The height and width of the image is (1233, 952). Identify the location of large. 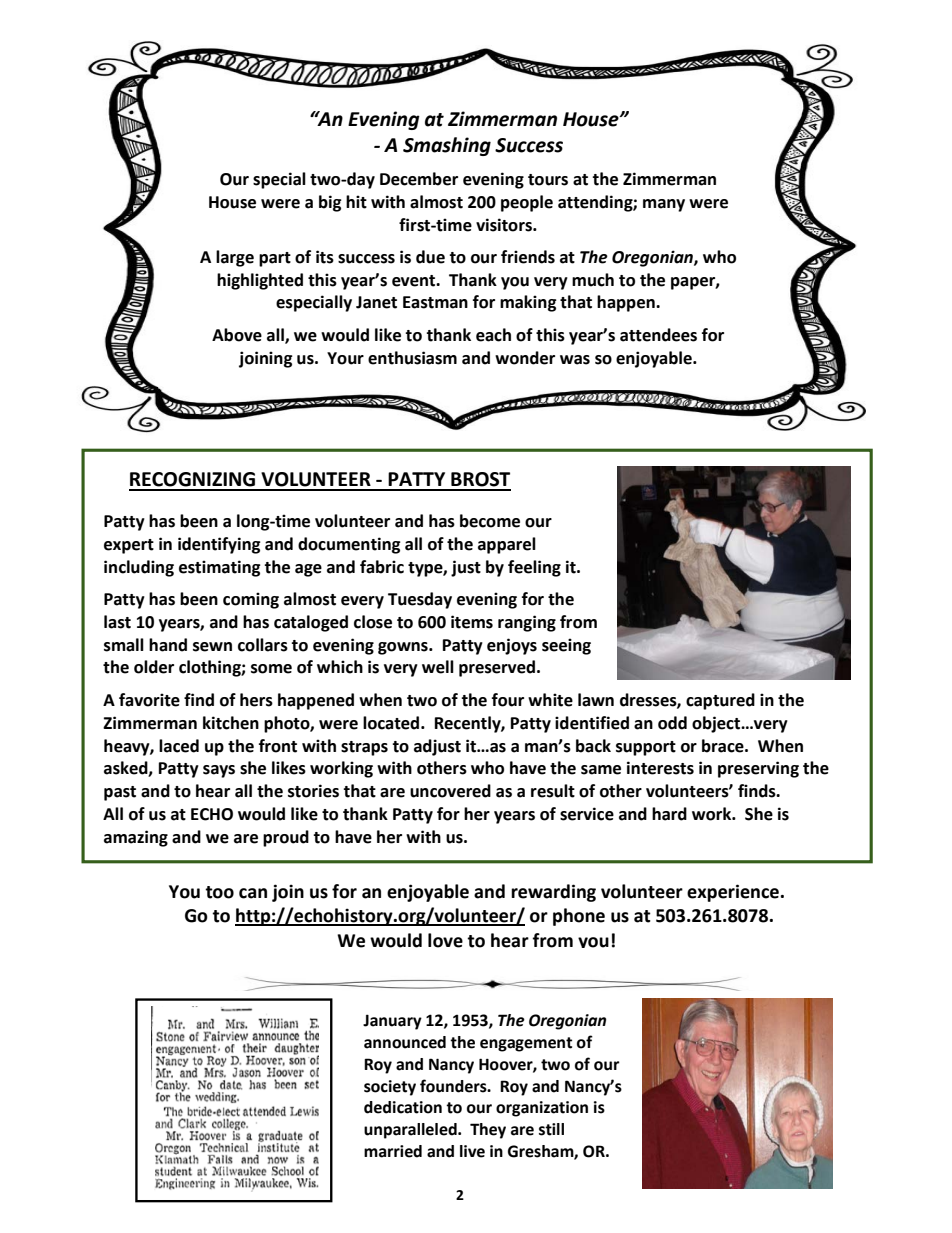
(235, 258).
